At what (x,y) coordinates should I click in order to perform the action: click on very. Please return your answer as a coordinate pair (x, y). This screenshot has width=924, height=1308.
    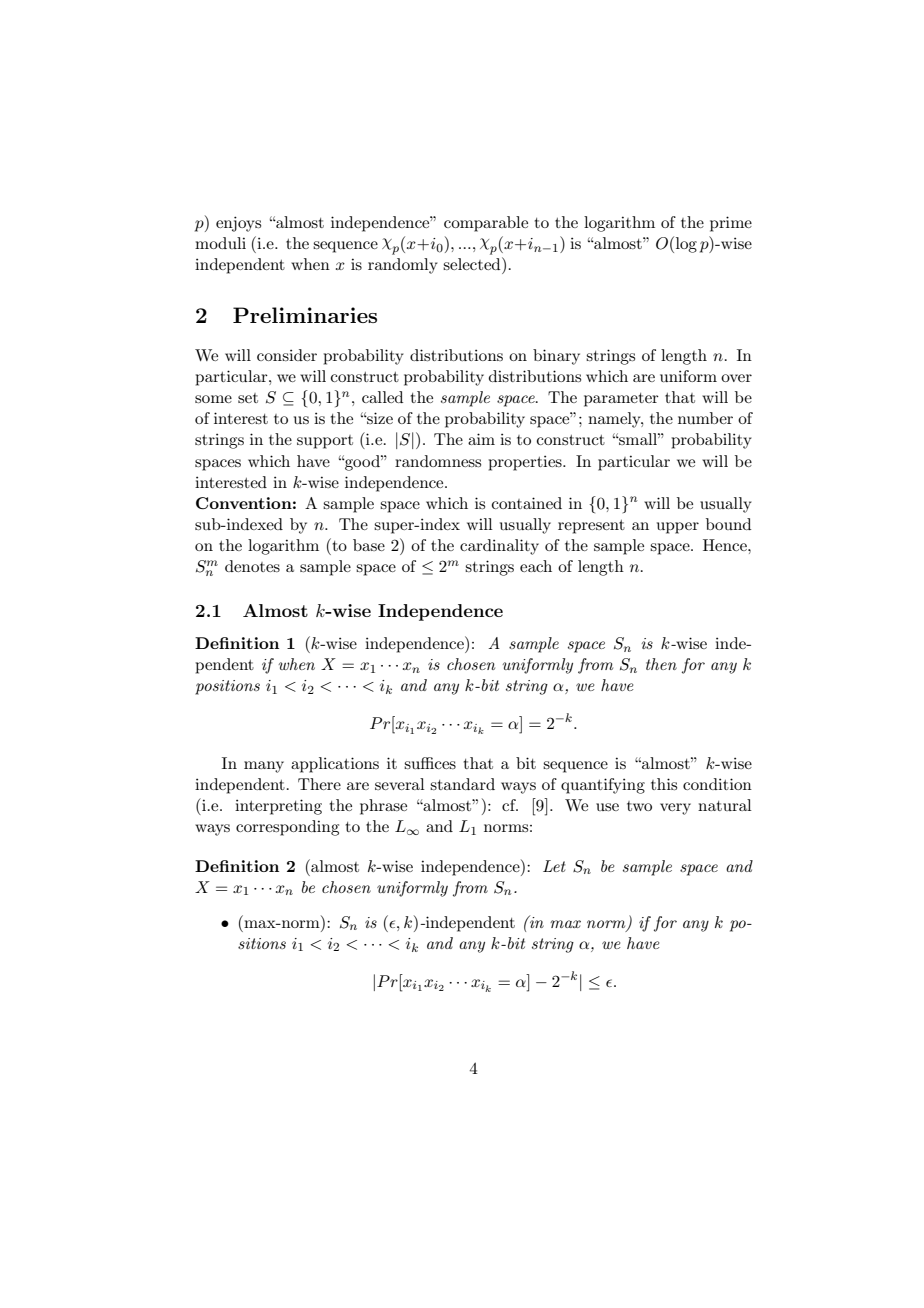
    Looking at the image, I should click on (675, 809).
